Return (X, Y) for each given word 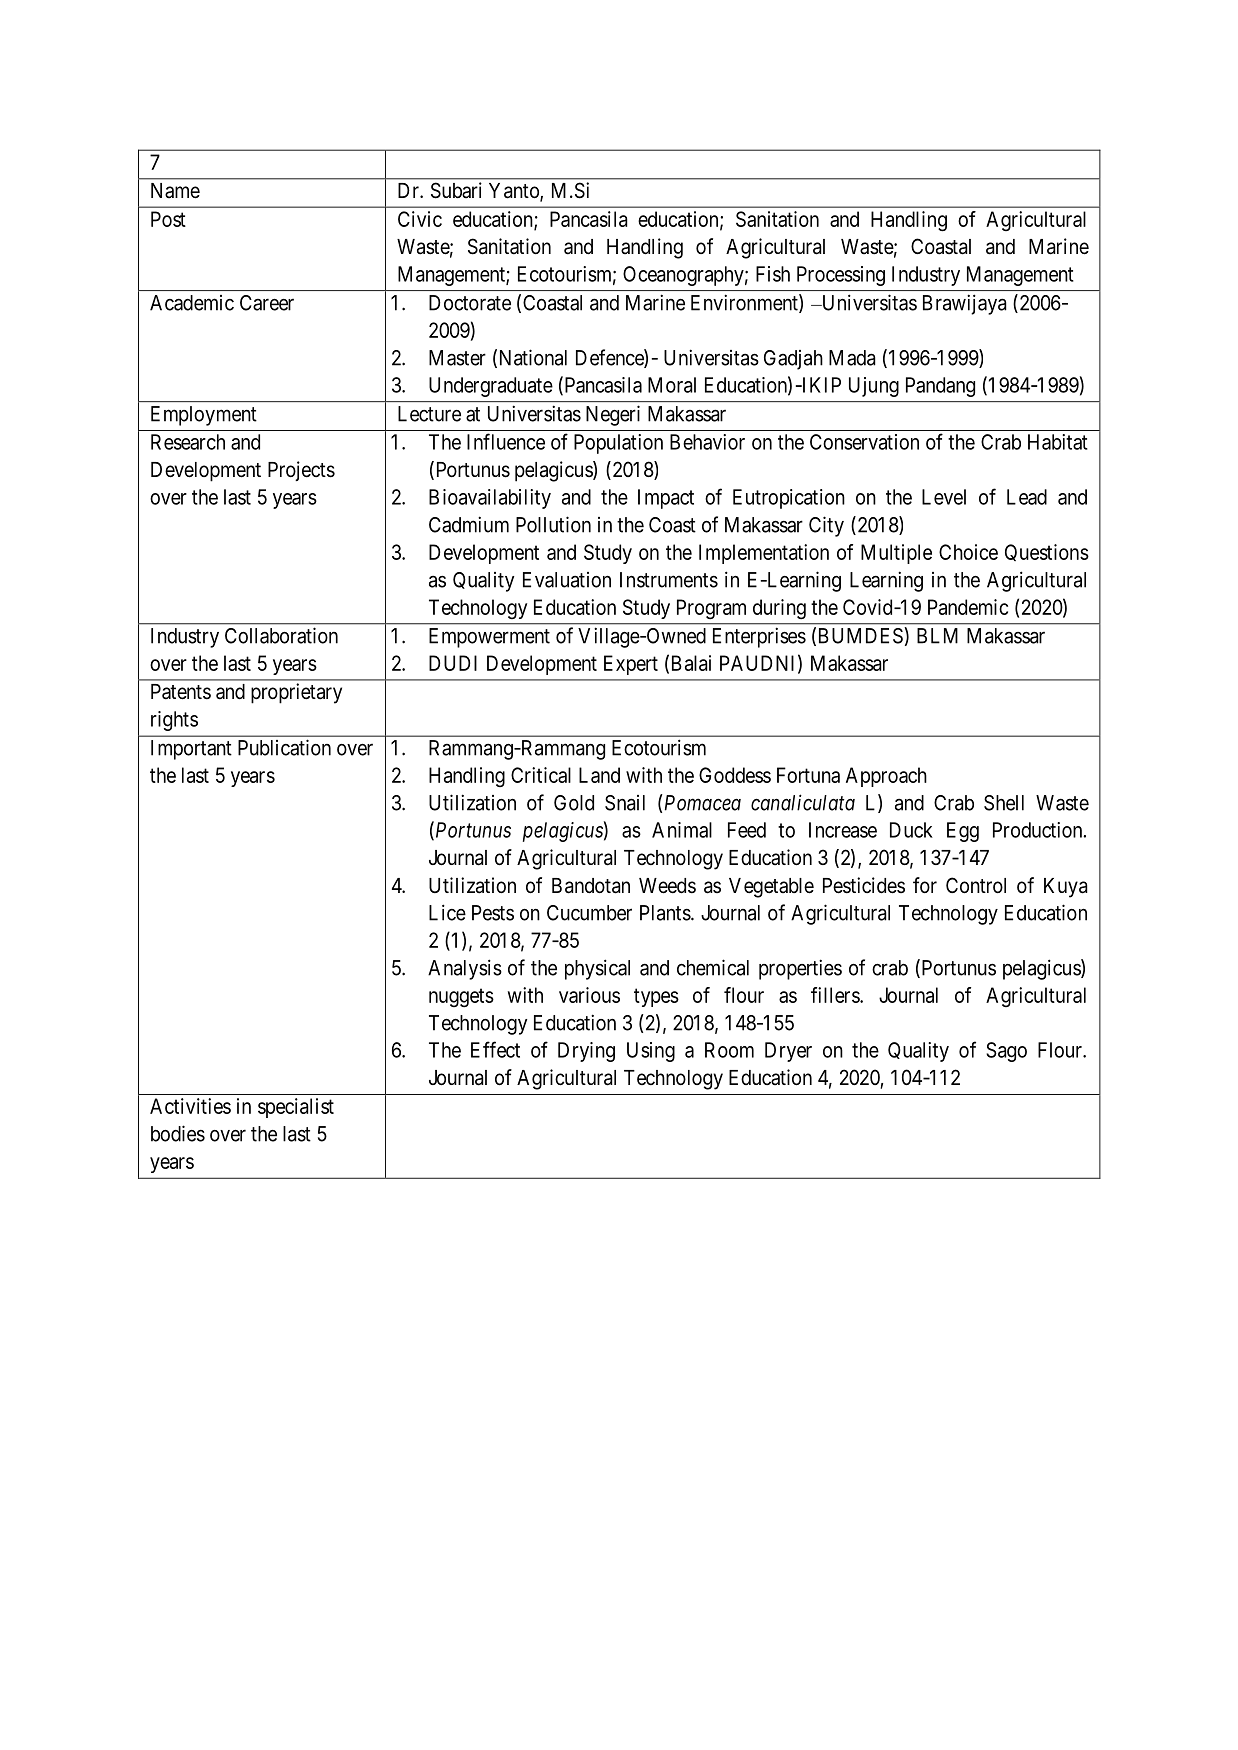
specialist (296, 1108)
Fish (773, 274)
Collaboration (281, 635)
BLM (937, 636)
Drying (586, 1052)
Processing (841, 276)
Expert (631, 665)
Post (168, 219)
